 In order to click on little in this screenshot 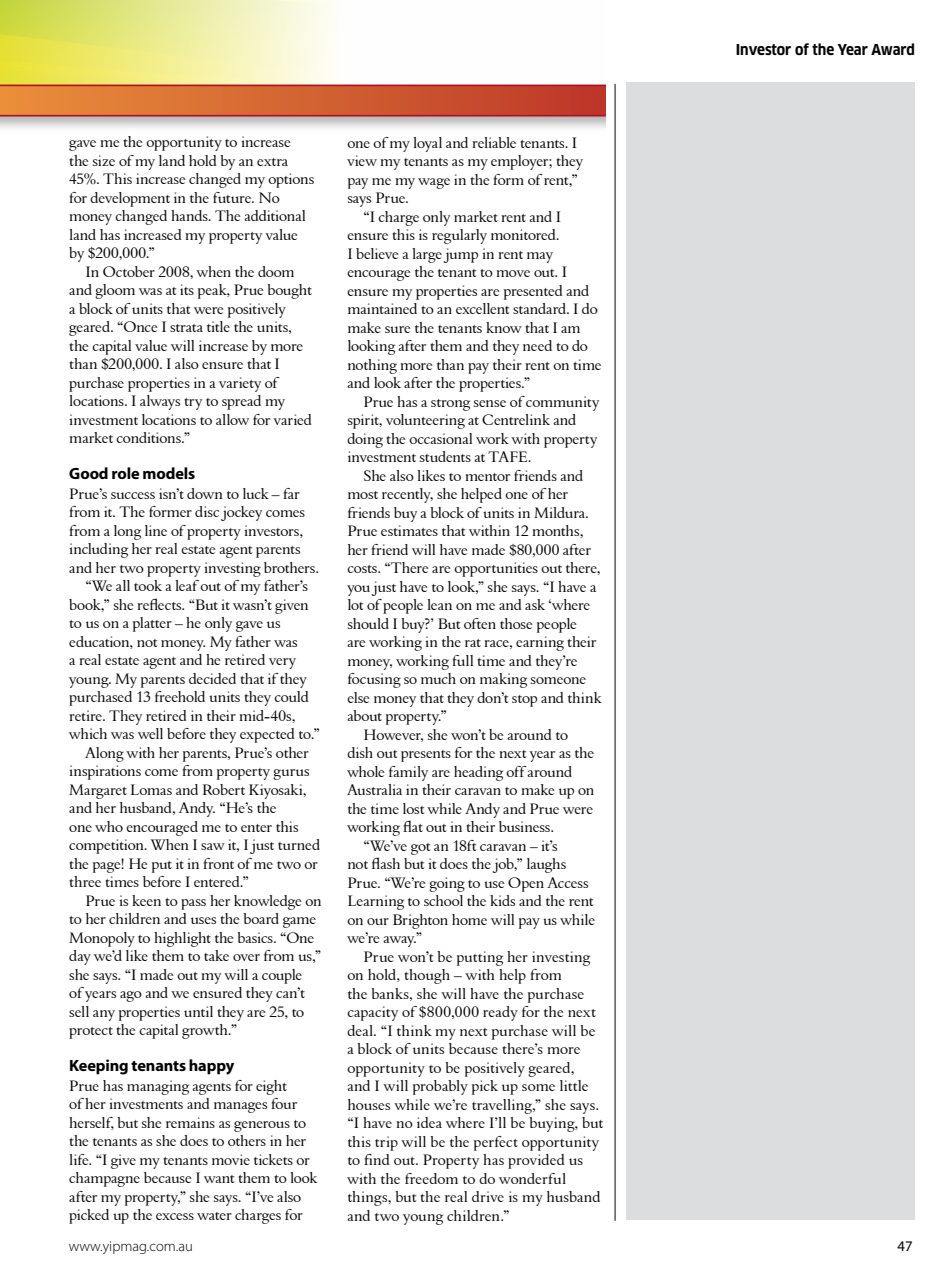, I will do `click(574, 1085)`.
